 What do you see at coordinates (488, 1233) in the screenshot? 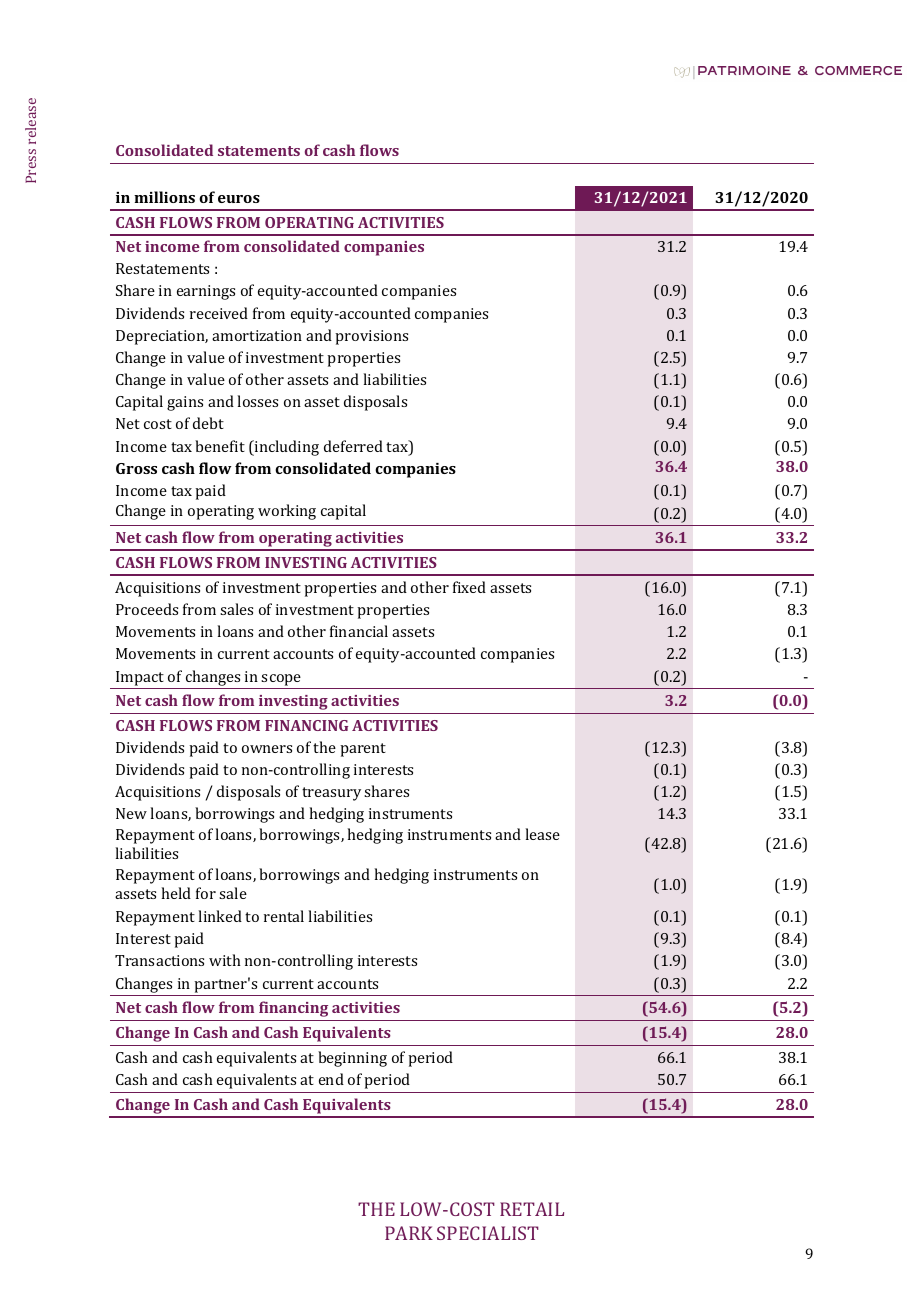
I see `SPECIALIST` at bounding box center [488, 1233].
